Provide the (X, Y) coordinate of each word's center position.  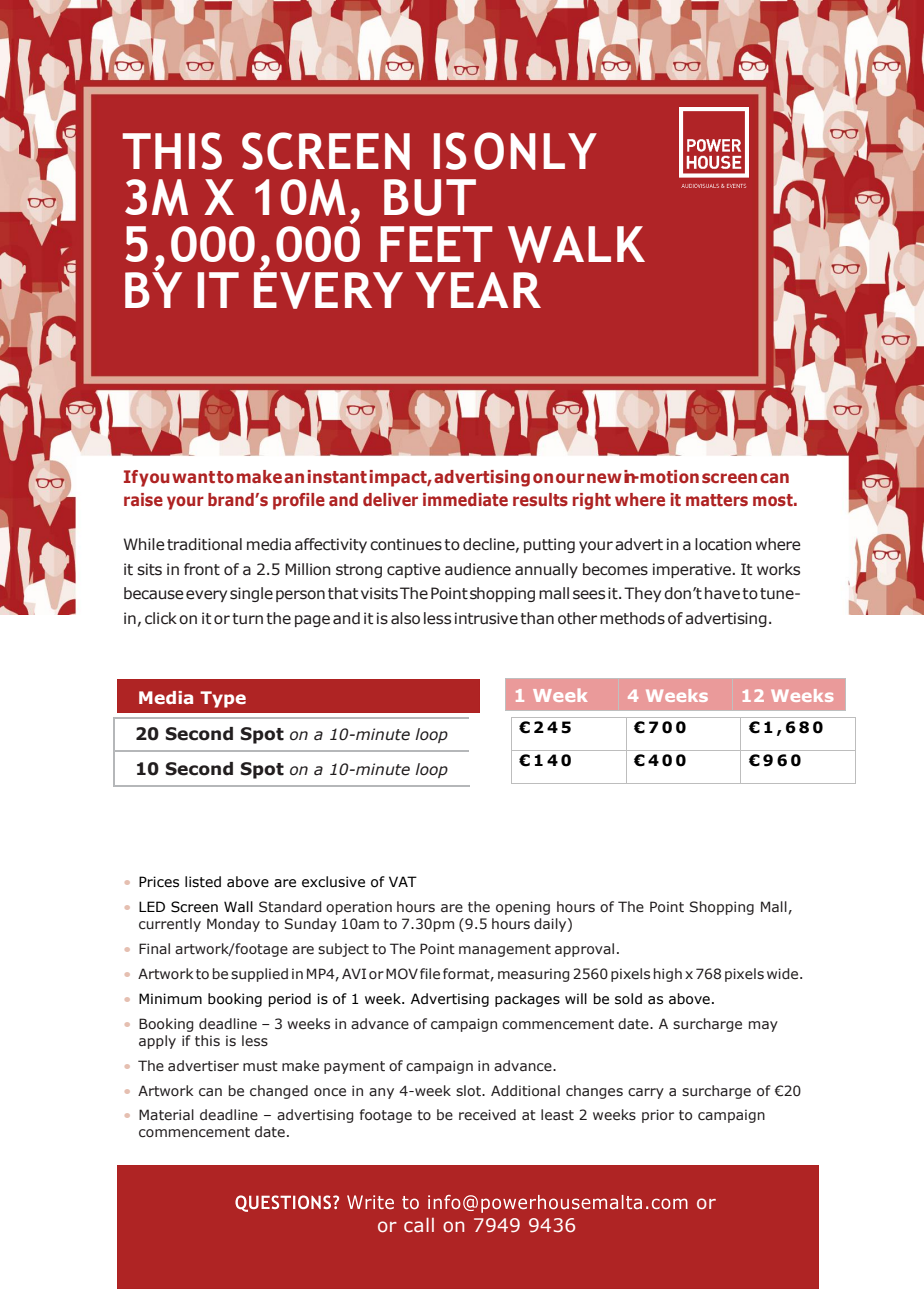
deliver (390, 499)
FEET (436, 244)
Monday (233, 925)
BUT (430, 197)
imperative (692, 570)
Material (166, 1115)
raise (143, 500)
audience (478, 569)
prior (658, 1116)
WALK (576, 244)
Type (223, 699)
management (505, 950)
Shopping (722, 908)
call (419, 1225)
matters (717, 500)
